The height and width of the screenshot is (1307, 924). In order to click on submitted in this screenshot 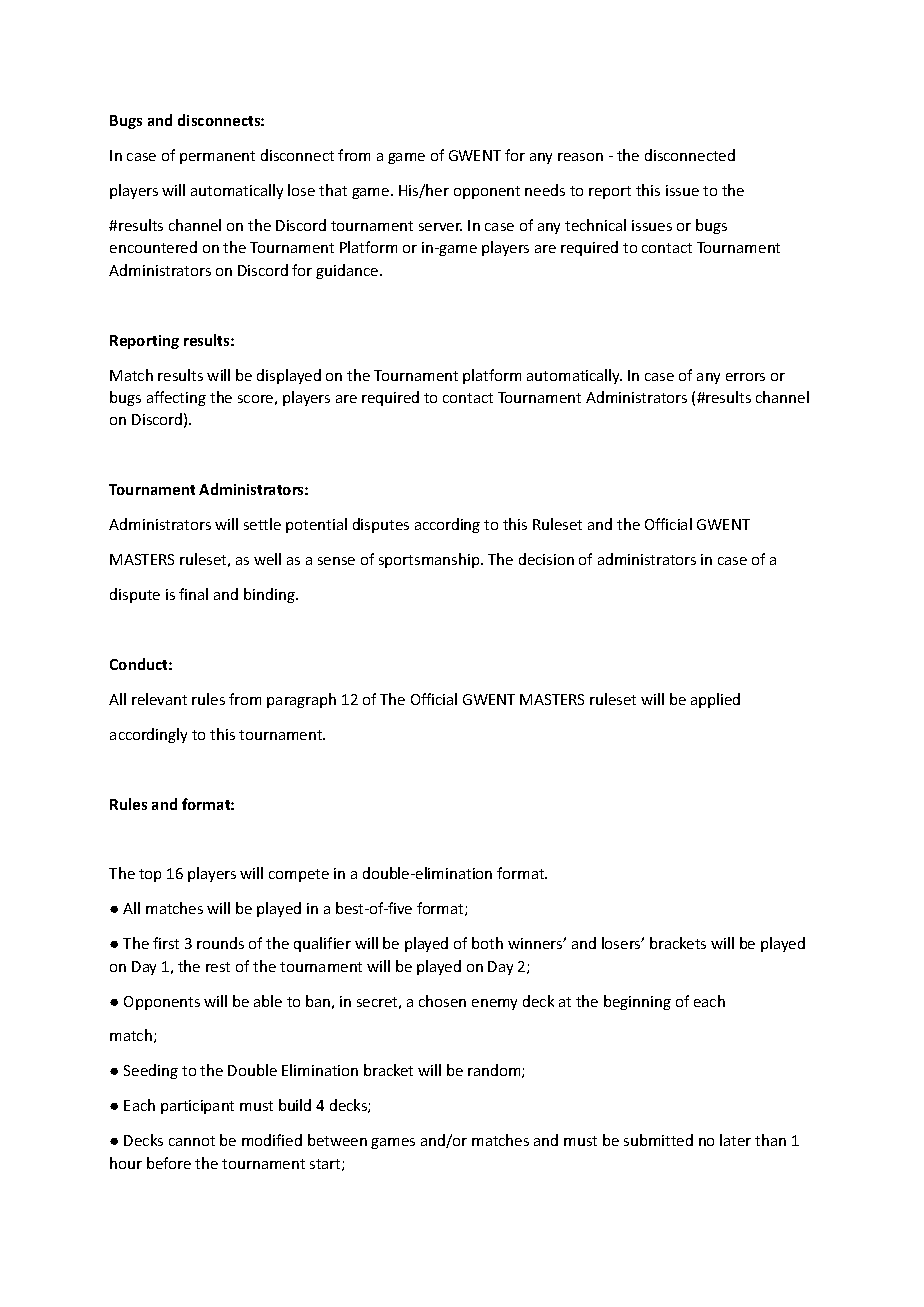, I will do `click(658, 1140)`.
